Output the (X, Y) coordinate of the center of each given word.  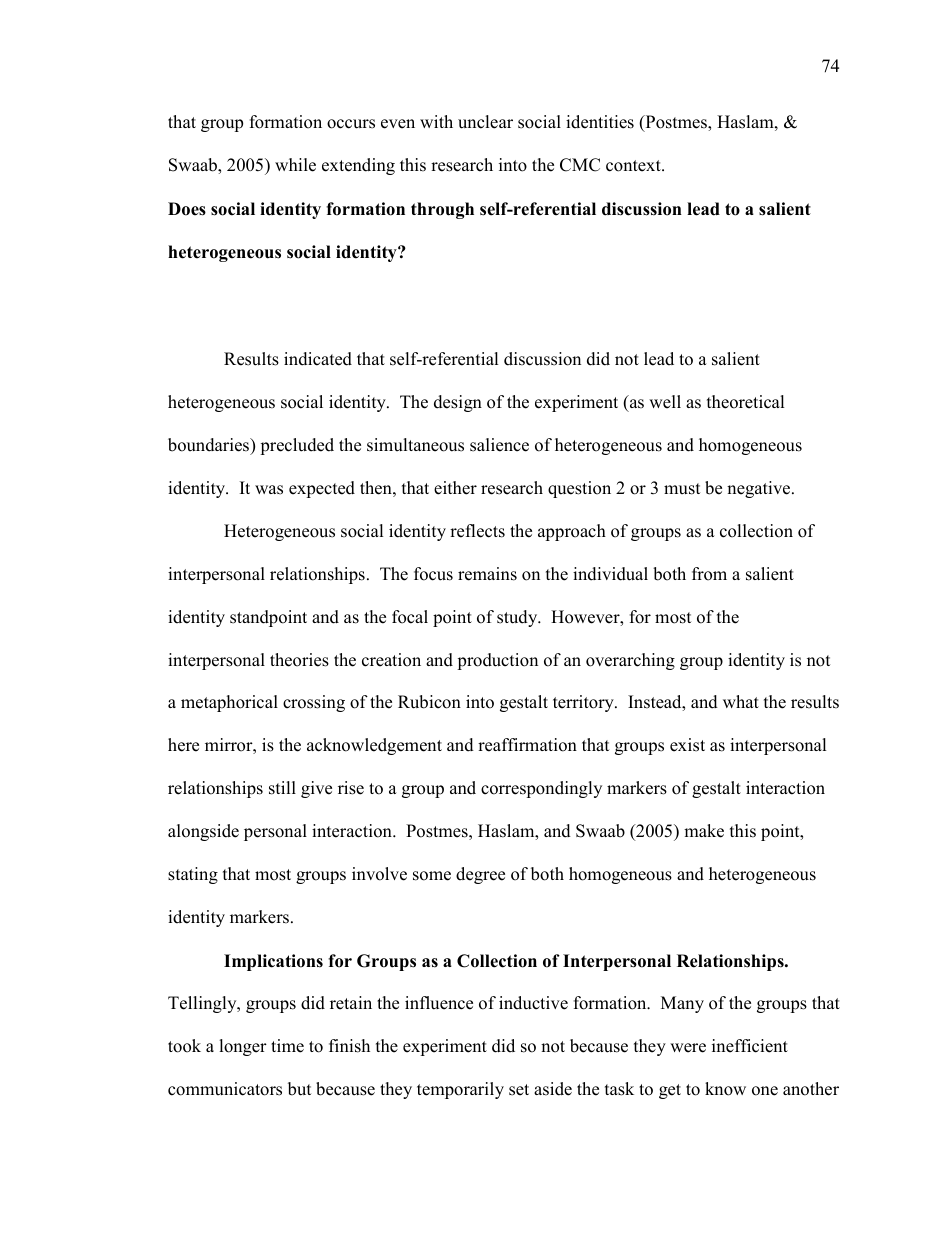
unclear (485, 122)
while (295, 165)
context (634, 166)
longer (243, 1047)
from (709, 574)
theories (299, 660)
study (518, 618)
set (519, 1090)
